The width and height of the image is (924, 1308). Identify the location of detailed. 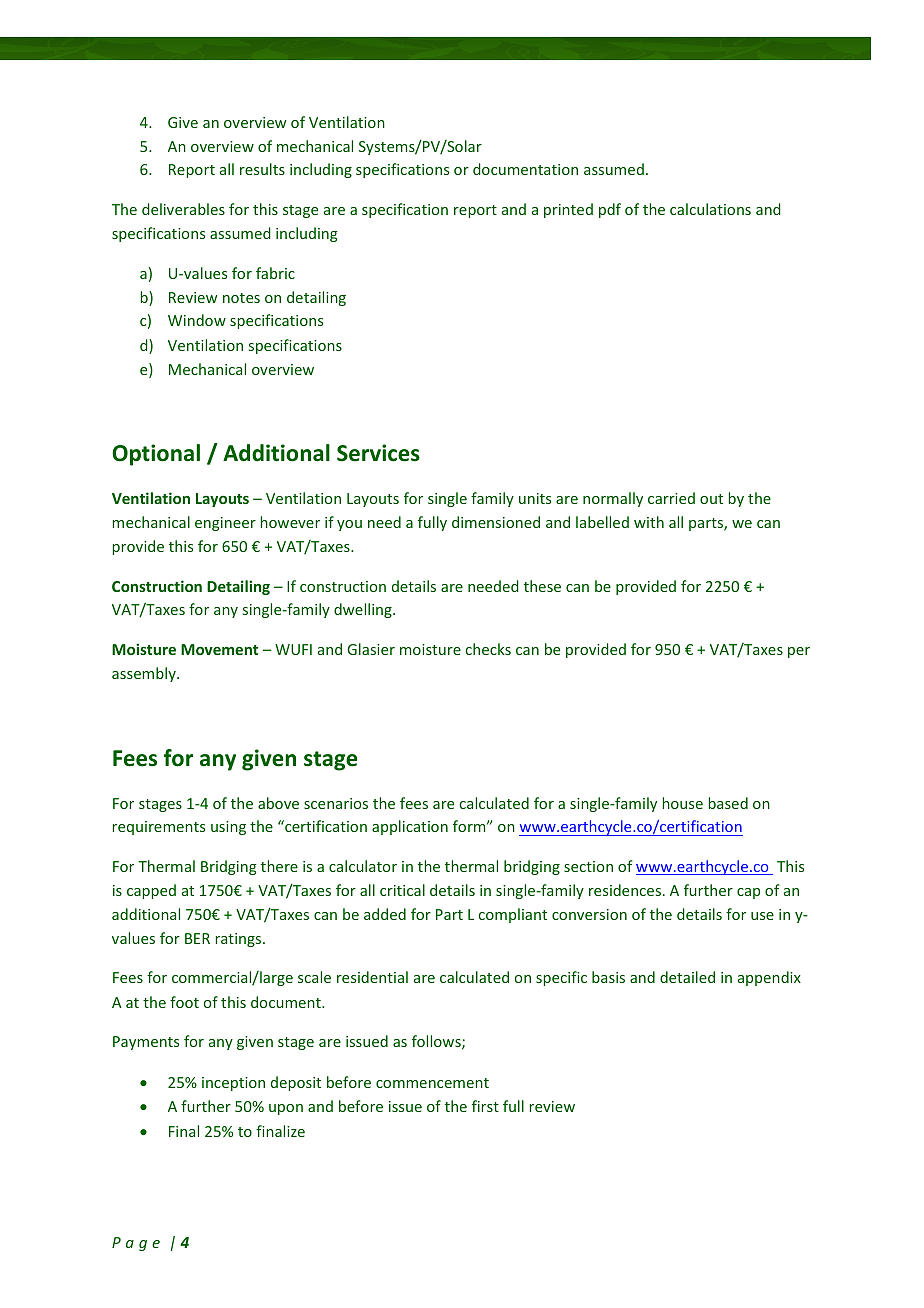
(687, 977).
